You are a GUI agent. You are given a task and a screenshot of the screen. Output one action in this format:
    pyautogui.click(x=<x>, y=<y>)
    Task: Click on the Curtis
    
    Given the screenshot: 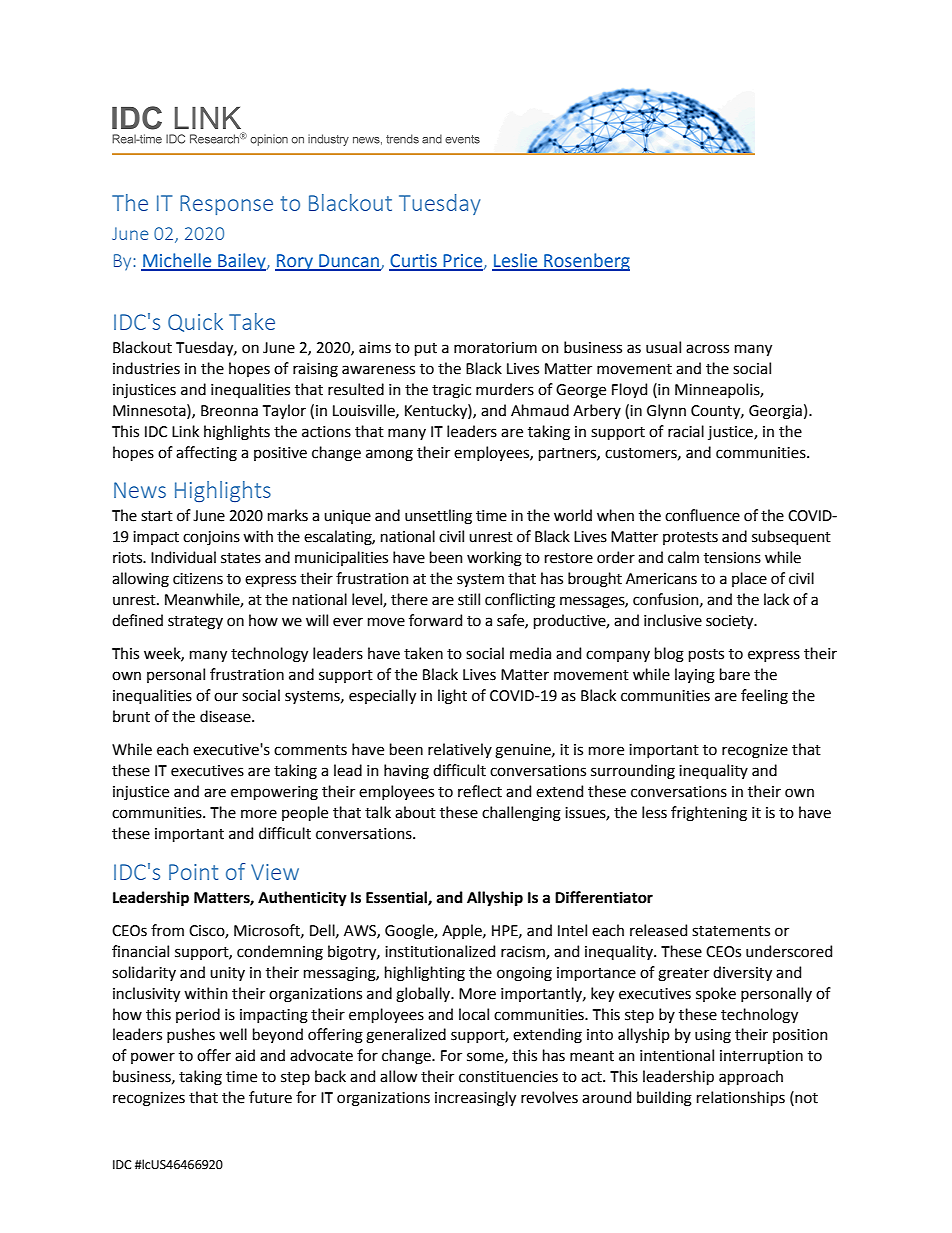 What is the action you would take?
    pyautogui.click(x=414, y=262)
